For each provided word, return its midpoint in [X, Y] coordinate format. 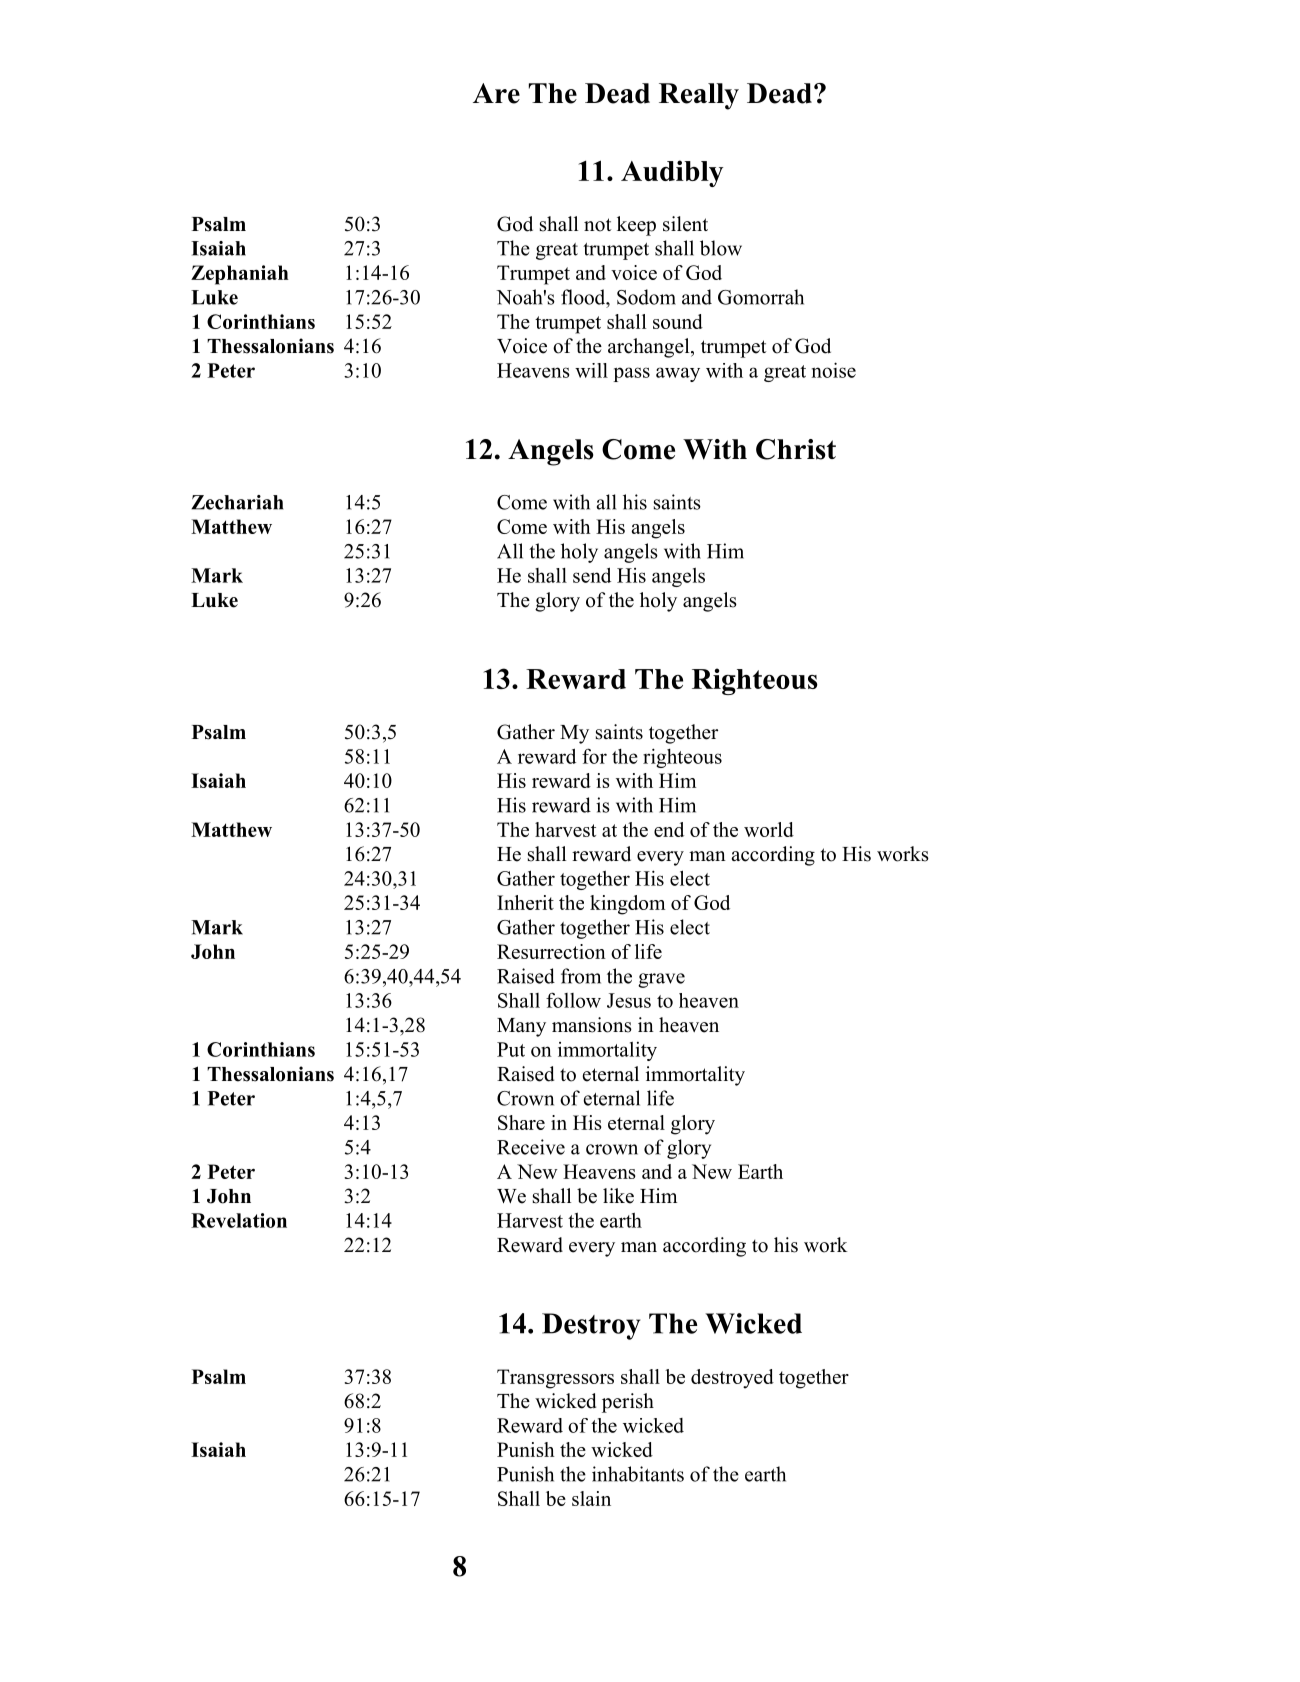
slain [591, 1498]
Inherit [525, 902]
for [594, 756]
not [598, 225]
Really [699, 96]
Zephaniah [240, 275]
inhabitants [638, 1474]
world [769, 829]
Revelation [239, 1220]
